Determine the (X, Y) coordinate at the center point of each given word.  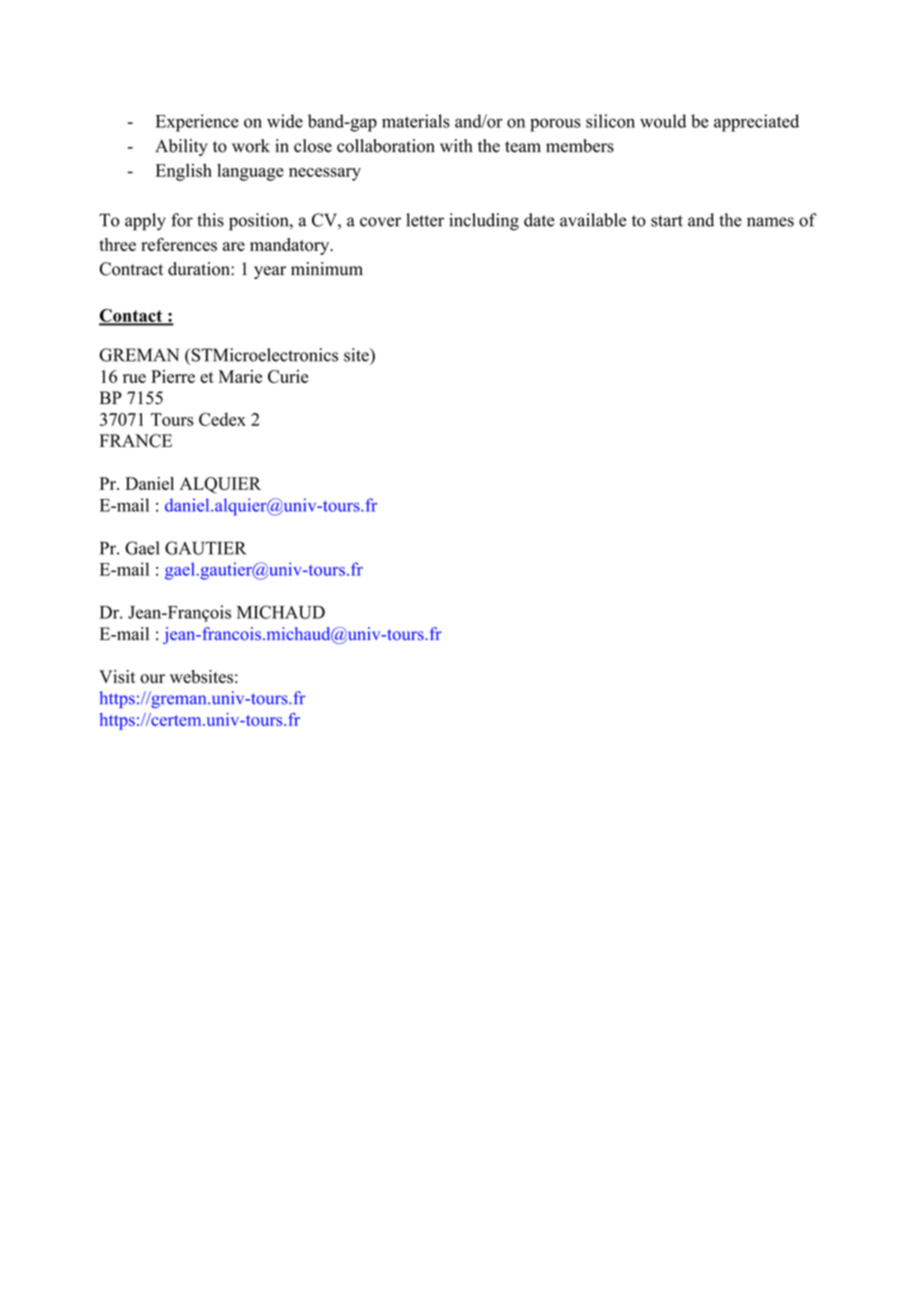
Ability (181, 147)
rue (134, 378)
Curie (288, 376)
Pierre (173, 376)
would (663, 121)
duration (200, 269)
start (667, 221)
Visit (117, 677)
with (456, 145)
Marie (240, 376)
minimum (327, 269)
